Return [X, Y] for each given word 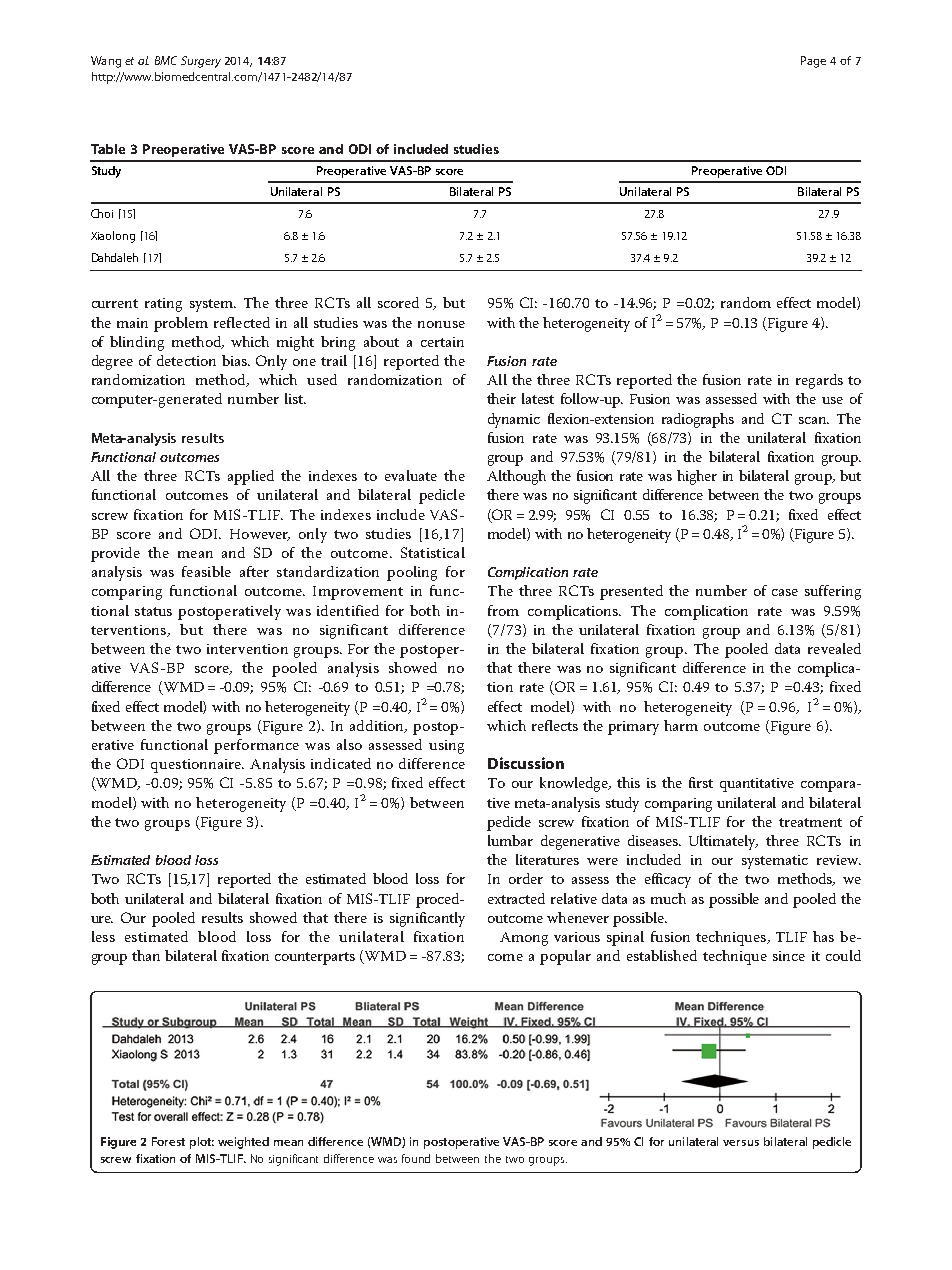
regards [819, 381]
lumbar [510, 840]
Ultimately [723, 842]
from [503, 610]
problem [181, 324]
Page [813, 62]
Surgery [201, 62]
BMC [166, 60]
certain [442, 342]
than [146, 955]
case [785, 592]
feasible [206, 571]
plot [202, 1143]
